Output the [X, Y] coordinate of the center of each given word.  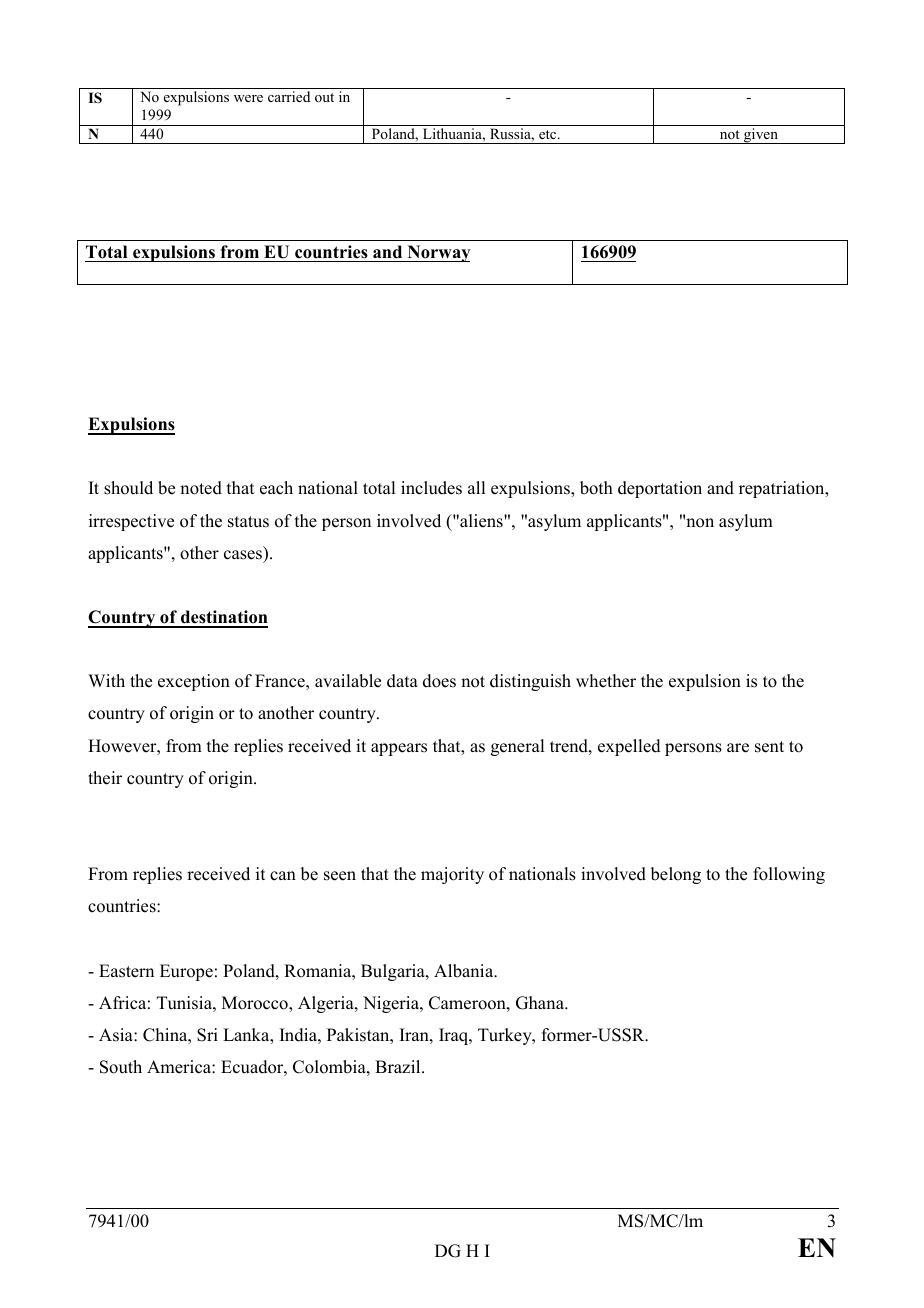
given [761, 136]
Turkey [506, 1036]
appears [399, 749]
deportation [660, 489]
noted [201, 488]
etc [549, 134]
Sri [207, 1035]
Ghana [541, 1003]
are [738, 748]
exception [194, 682]
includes [431, 488]
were [248, 98]
